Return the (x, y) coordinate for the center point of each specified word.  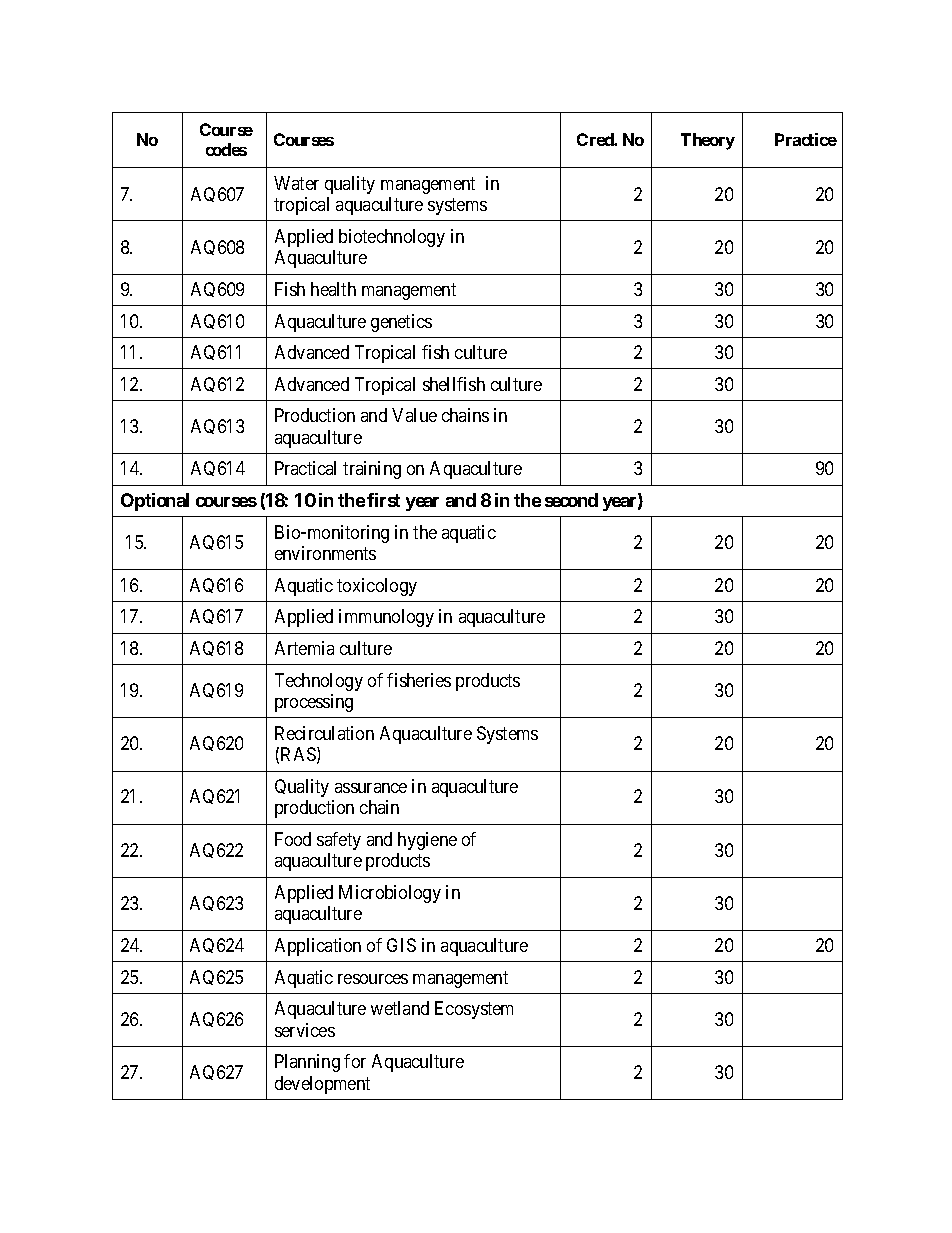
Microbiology (390, 894)
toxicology (377, 587)
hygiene (427, 841)
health (333, 289)
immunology (386, 618)
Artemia (304, 648)
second (571, 500)
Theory (708, 141)
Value (414, 415)
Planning (307, 1063)
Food (293, 839)
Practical (305, 468)
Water (296, 183)
